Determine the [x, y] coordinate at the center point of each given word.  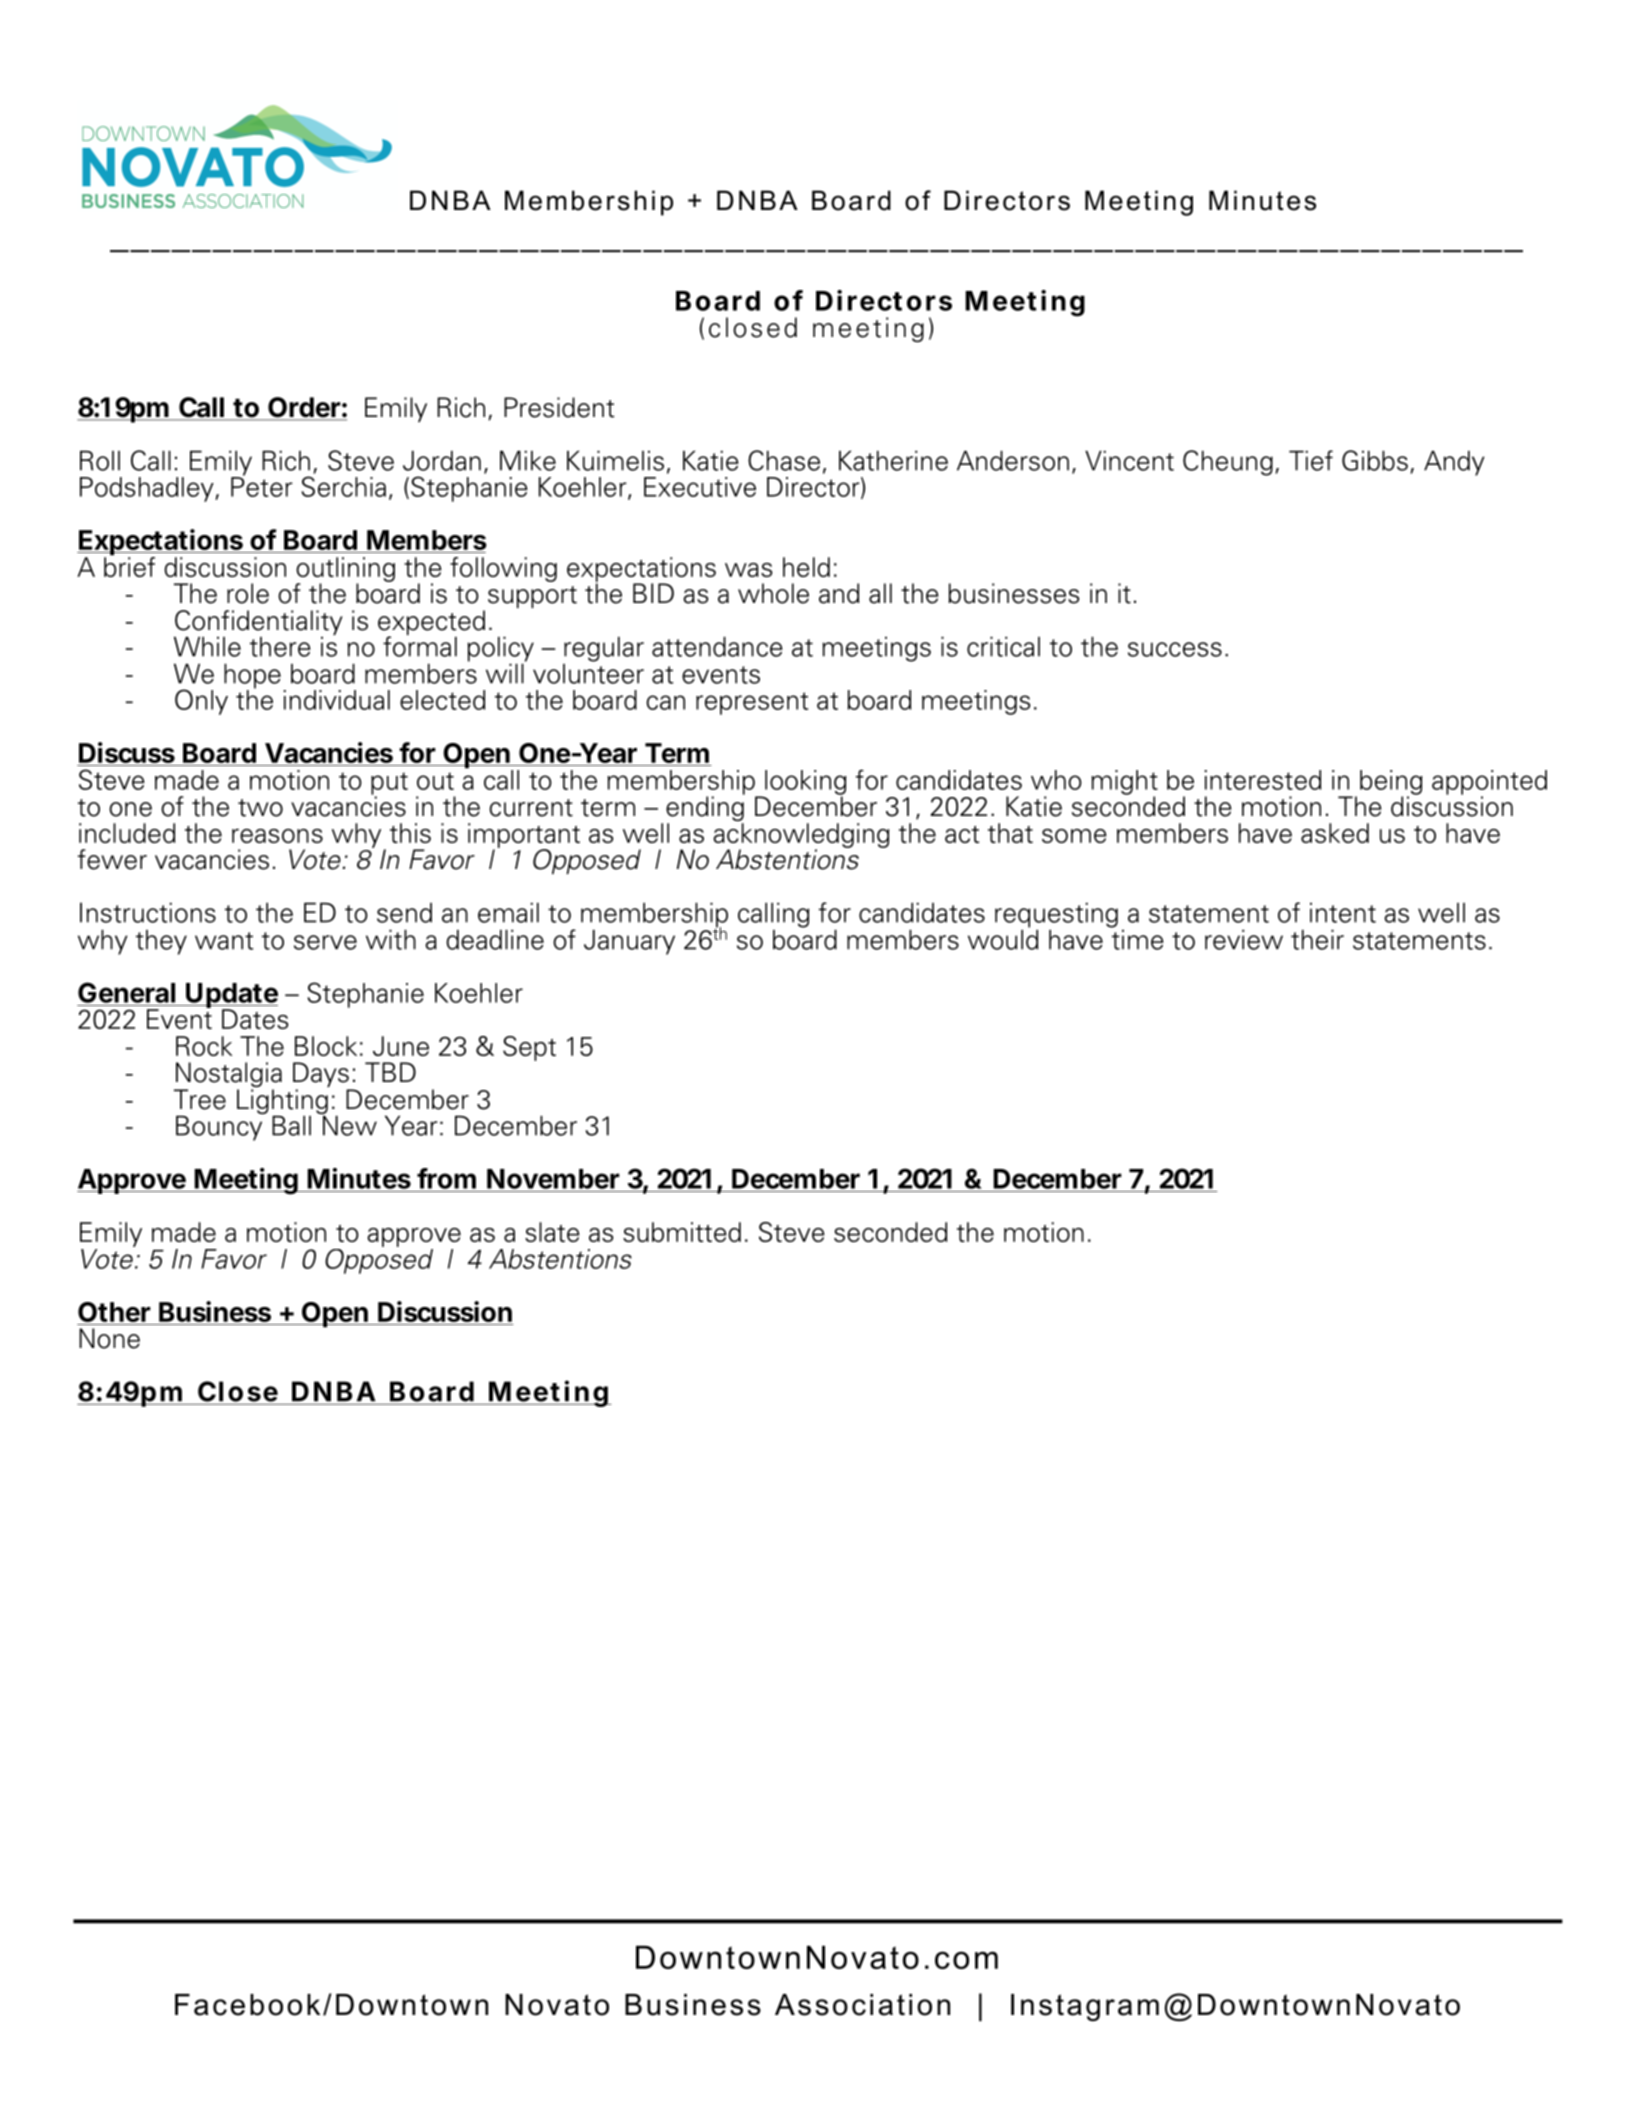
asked [1335, 833]
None [109, 1338]
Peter [262, 486]
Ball [291, 1125]
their [1317, 939]
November [553, 1179]
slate [552, 1232]
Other [115, 1313]
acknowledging [801, 836]
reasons [277, 836]
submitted [682, 1232]
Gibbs [1375, 460]
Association [862, 2005]
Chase [784, 460]
